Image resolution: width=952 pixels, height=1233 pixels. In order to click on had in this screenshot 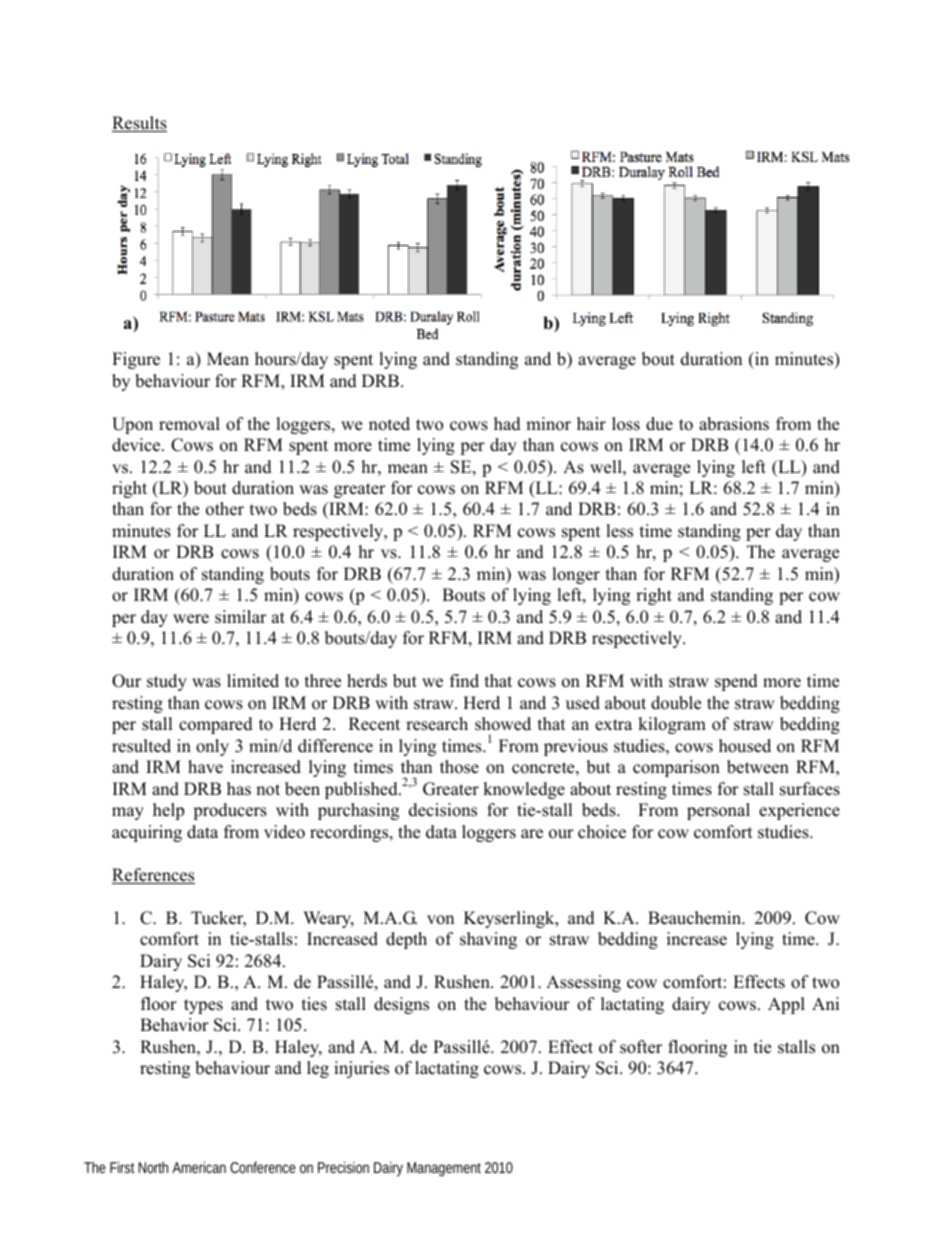, I will do `click(507, 424)`.
